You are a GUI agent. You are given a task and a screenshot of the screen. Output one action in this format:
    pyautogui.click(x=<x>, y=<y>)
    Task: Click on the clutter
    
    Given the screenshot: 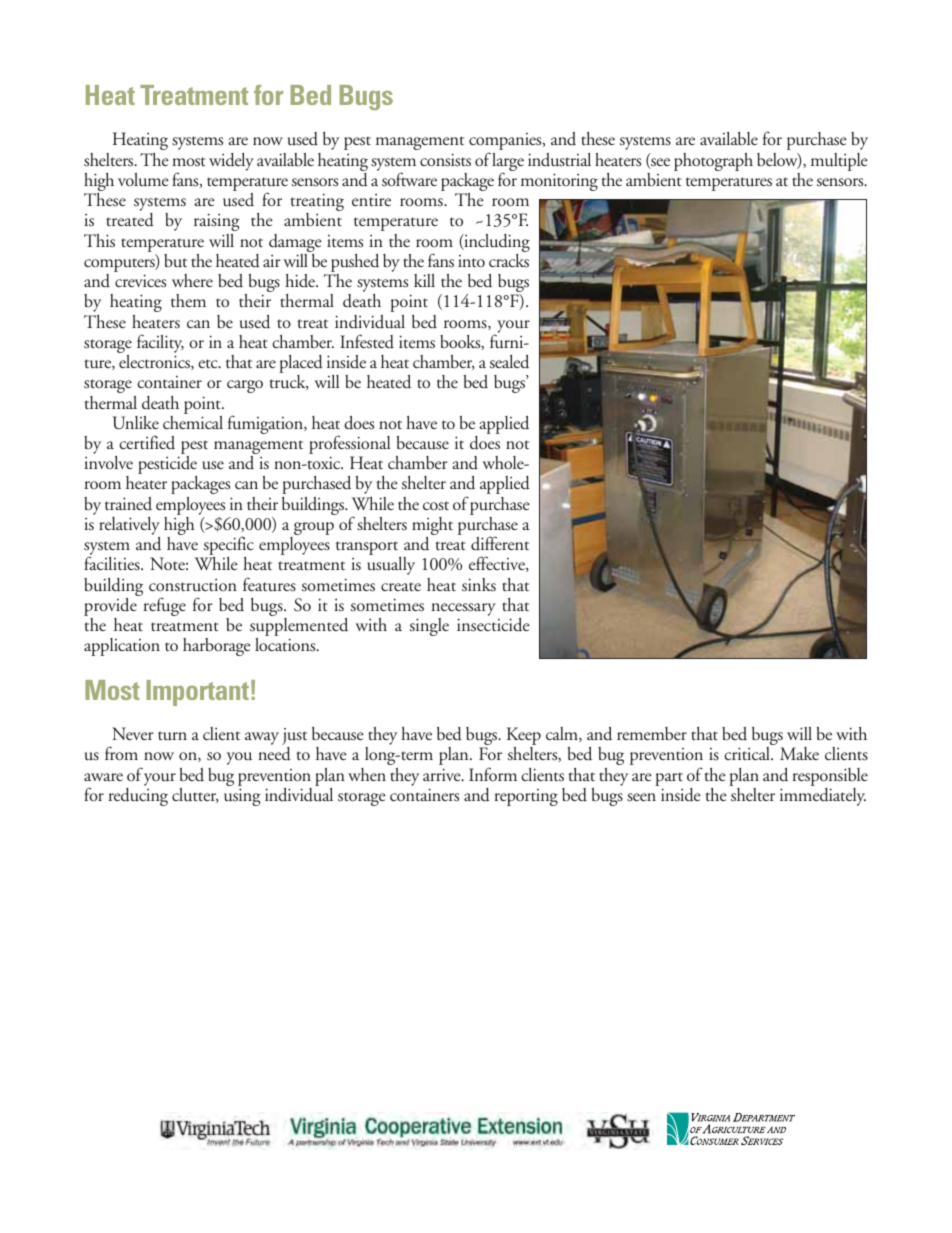 What is the action you would take?
    pyautogui.click(x=195, y=795)
